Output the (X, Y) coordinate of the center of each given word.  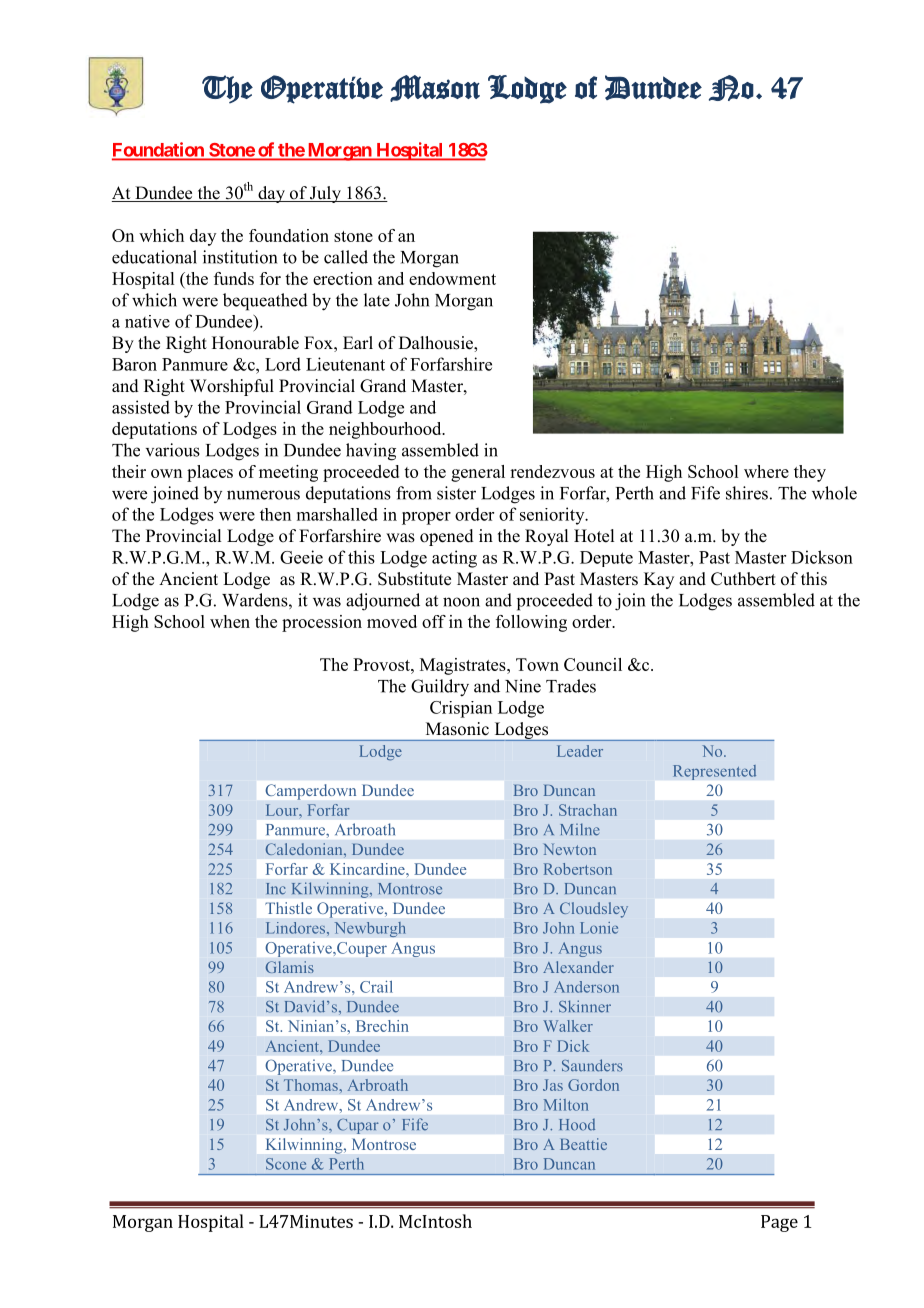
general (478, 473)
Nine (523, 686)
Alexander (578, 967)
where (766, 471)
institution (240, 257)
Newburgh (370, 929)
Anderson (586, 987)
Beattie (583, 1144)
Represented (714, 772)
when (230, 621)
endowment (452, 278)
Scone (286, 1164)
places (210, 473)
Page (779, 1223)
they (810, 473)
